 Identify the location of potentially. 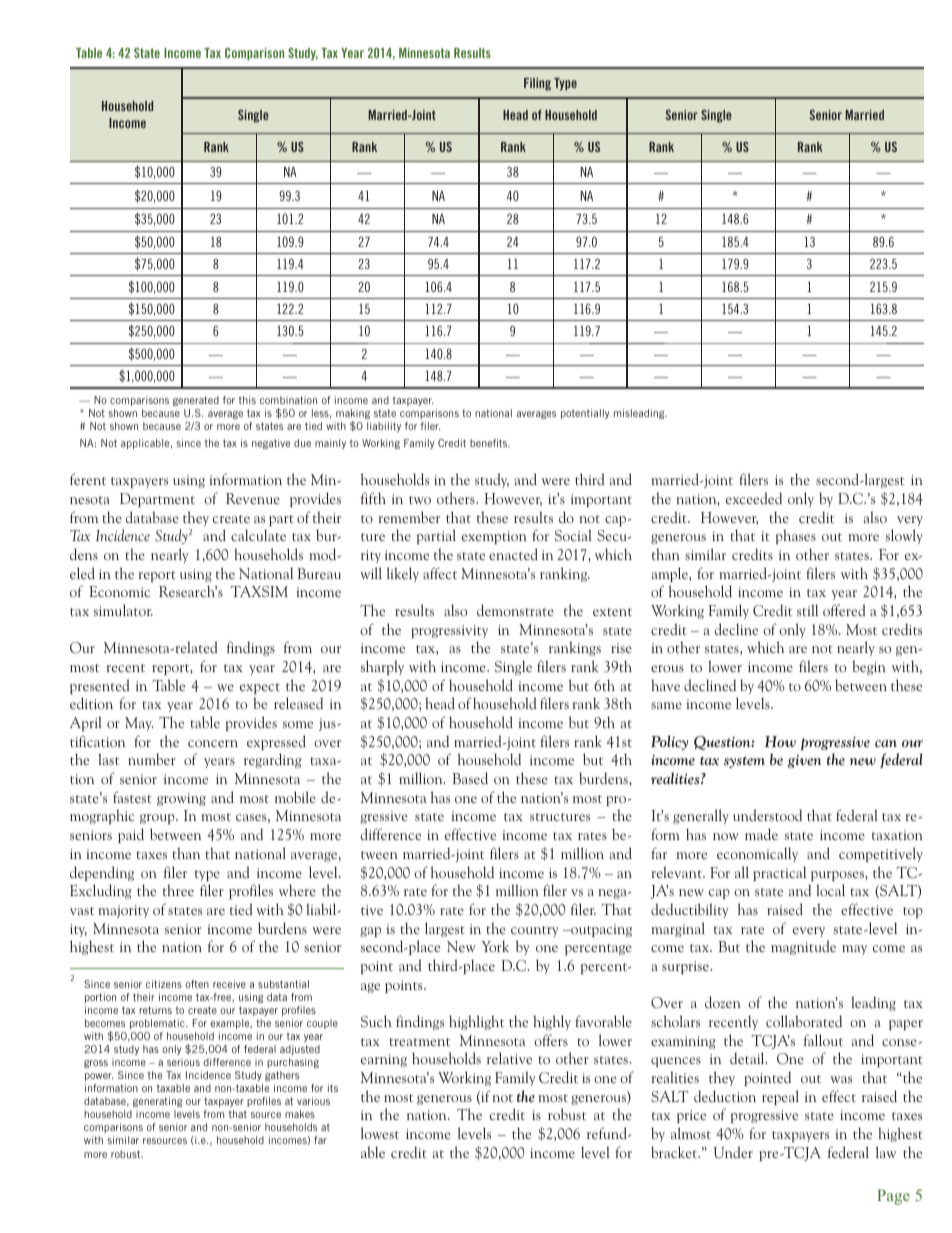
(585, 414).
